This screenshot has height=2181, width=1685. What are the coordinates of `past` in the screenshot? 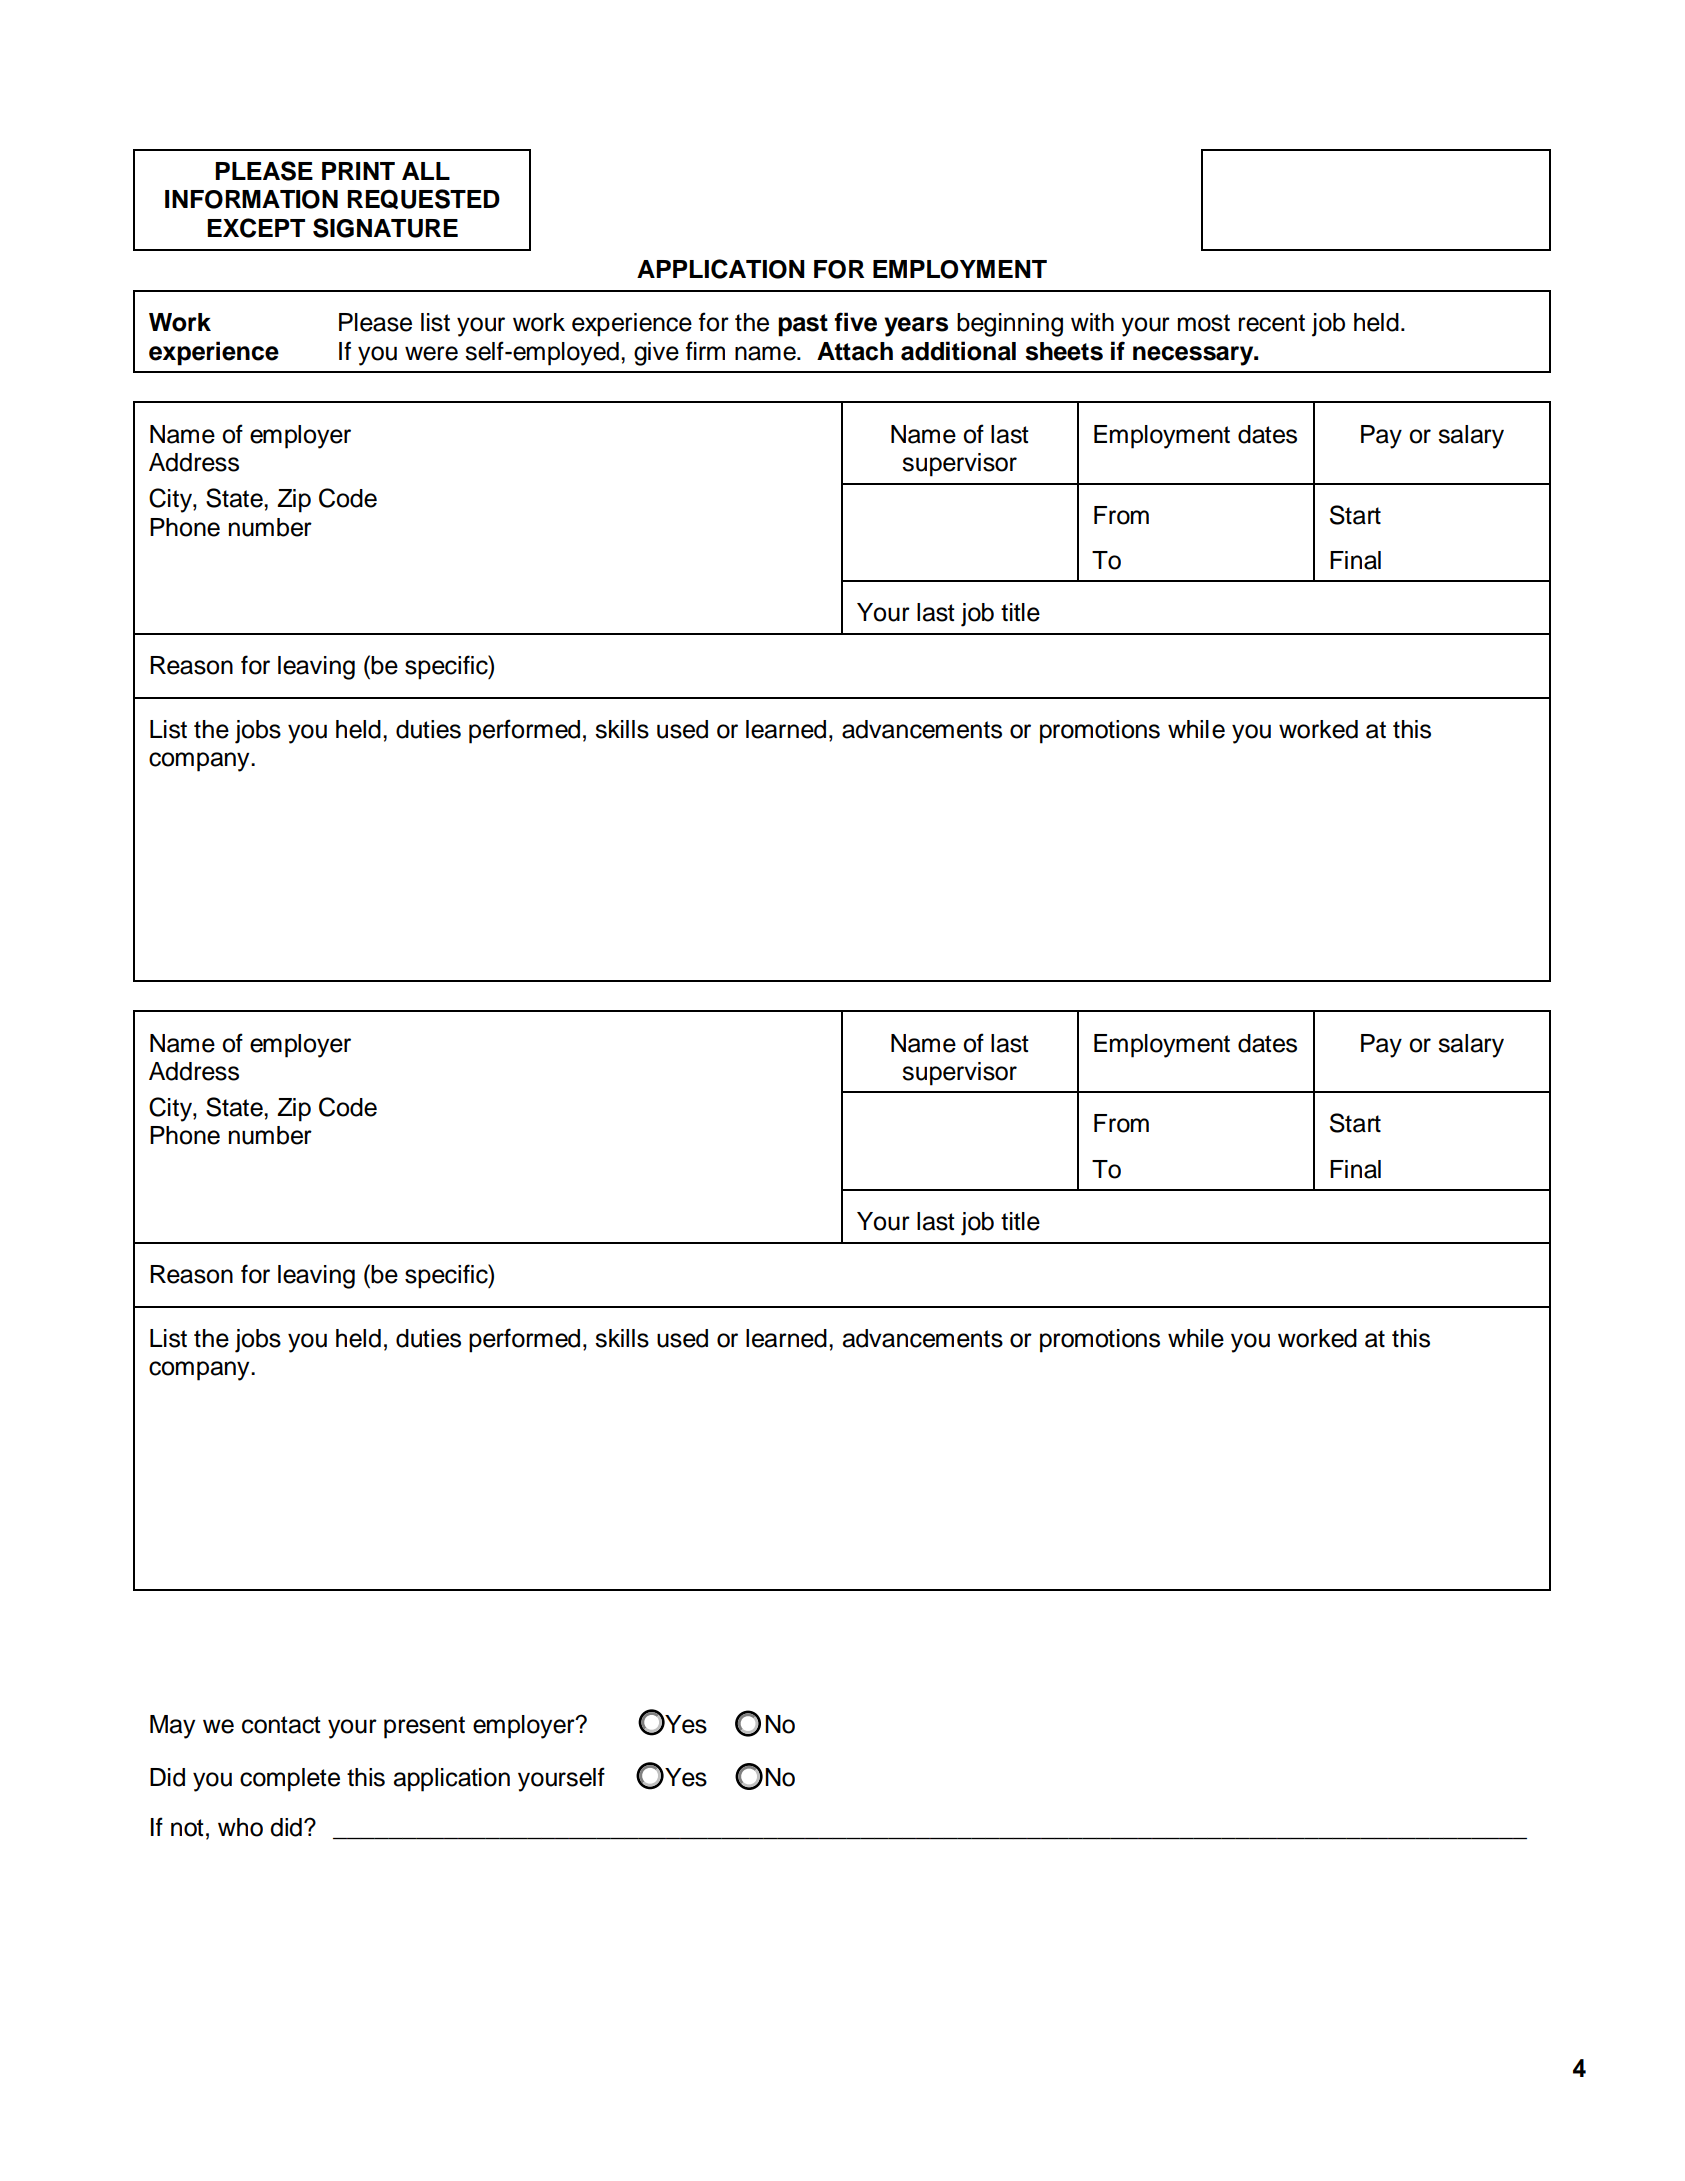 It's located at (803, 325).
